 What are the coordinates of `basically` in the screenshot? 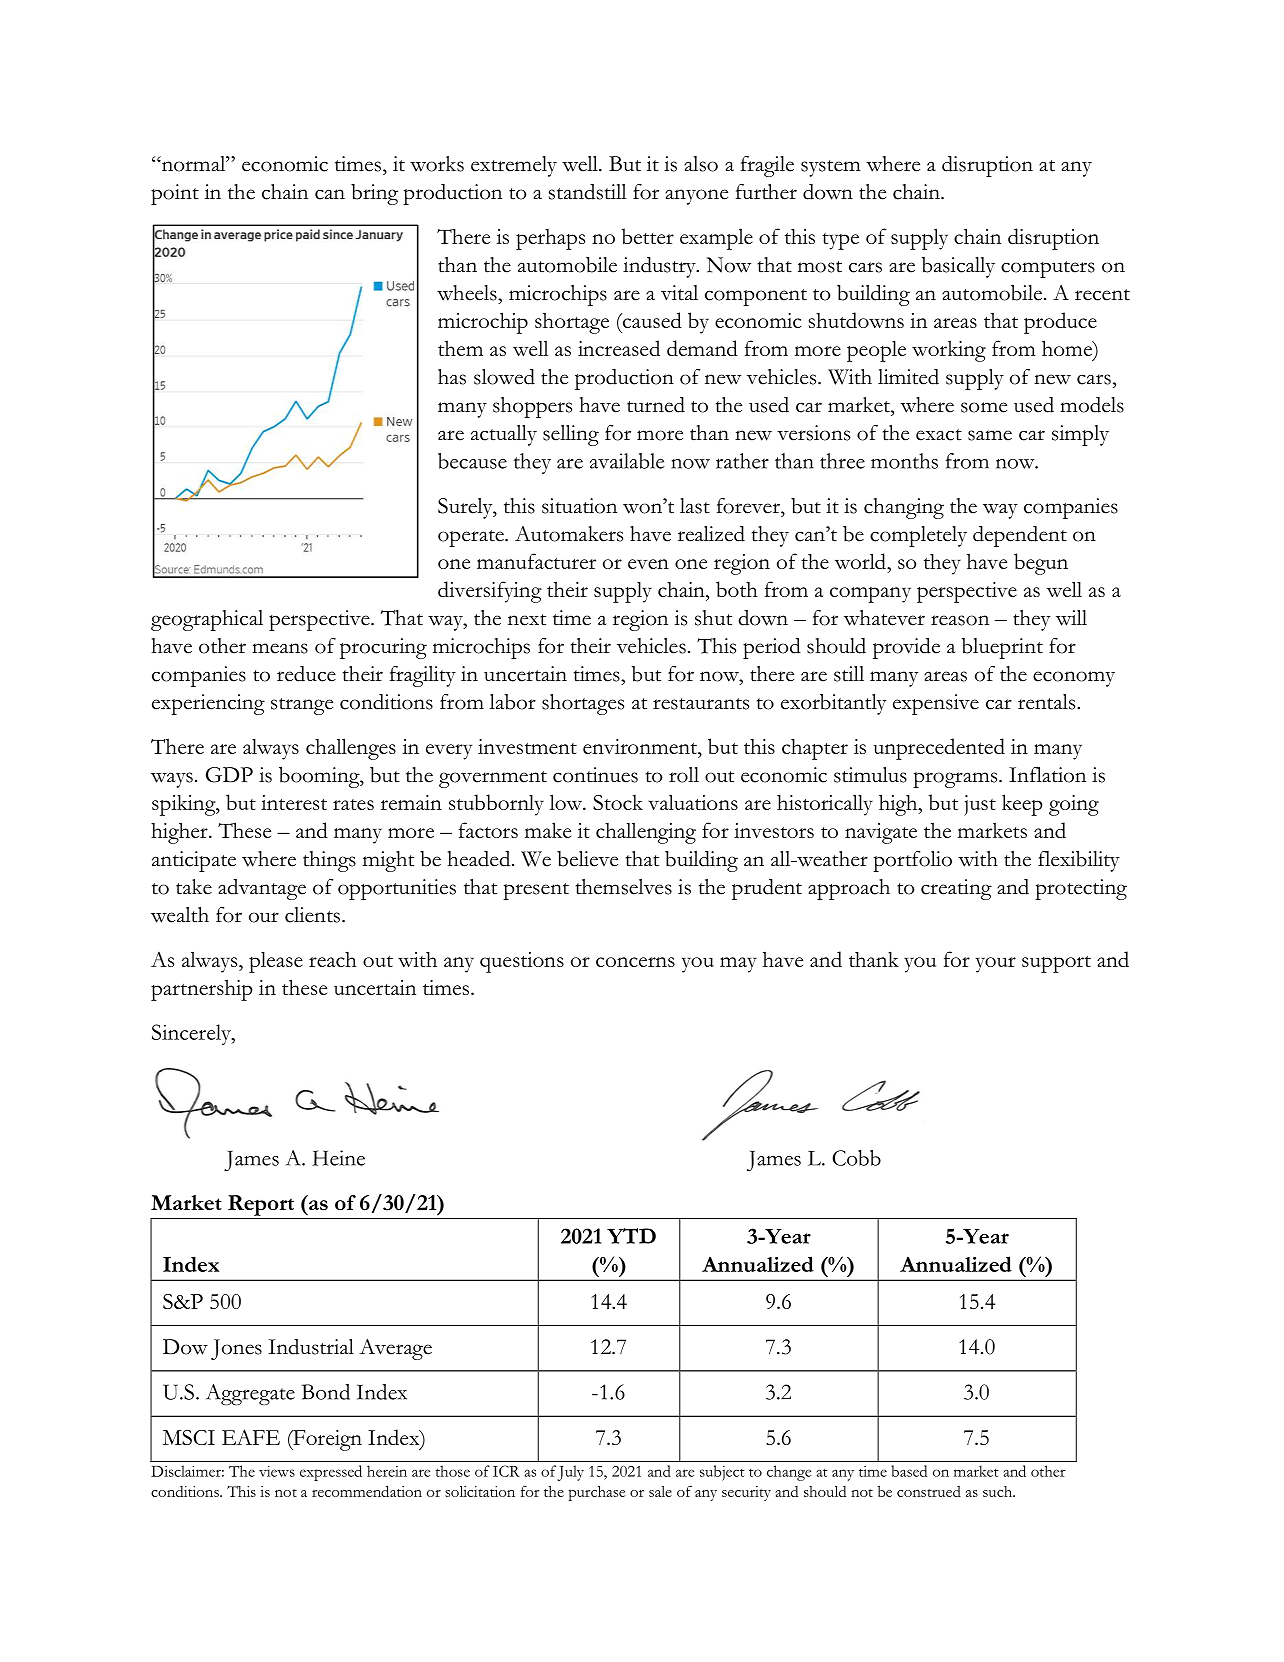 It's located at (958, 267).
